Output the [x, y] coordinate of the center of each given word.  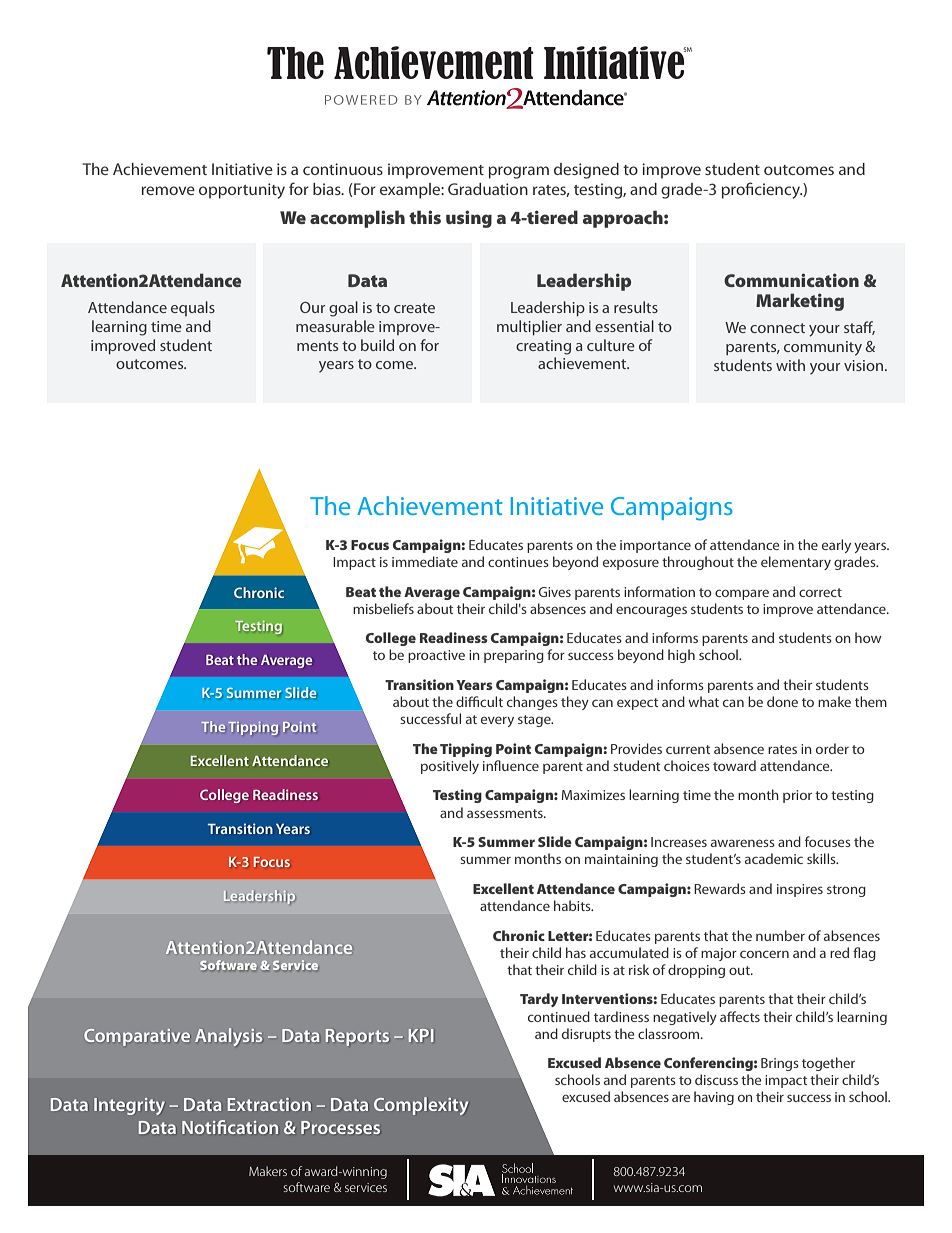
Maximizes [593, 795]
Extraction [269, 1104]
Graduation [488, 189]
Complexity [421, 1106]
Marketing [800, 302]
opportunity [242, 191]
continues [518, 562]
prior [797, 796]
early [836, 546]
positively [450, 767]
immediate [425, 561]
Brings [780, 1064]
